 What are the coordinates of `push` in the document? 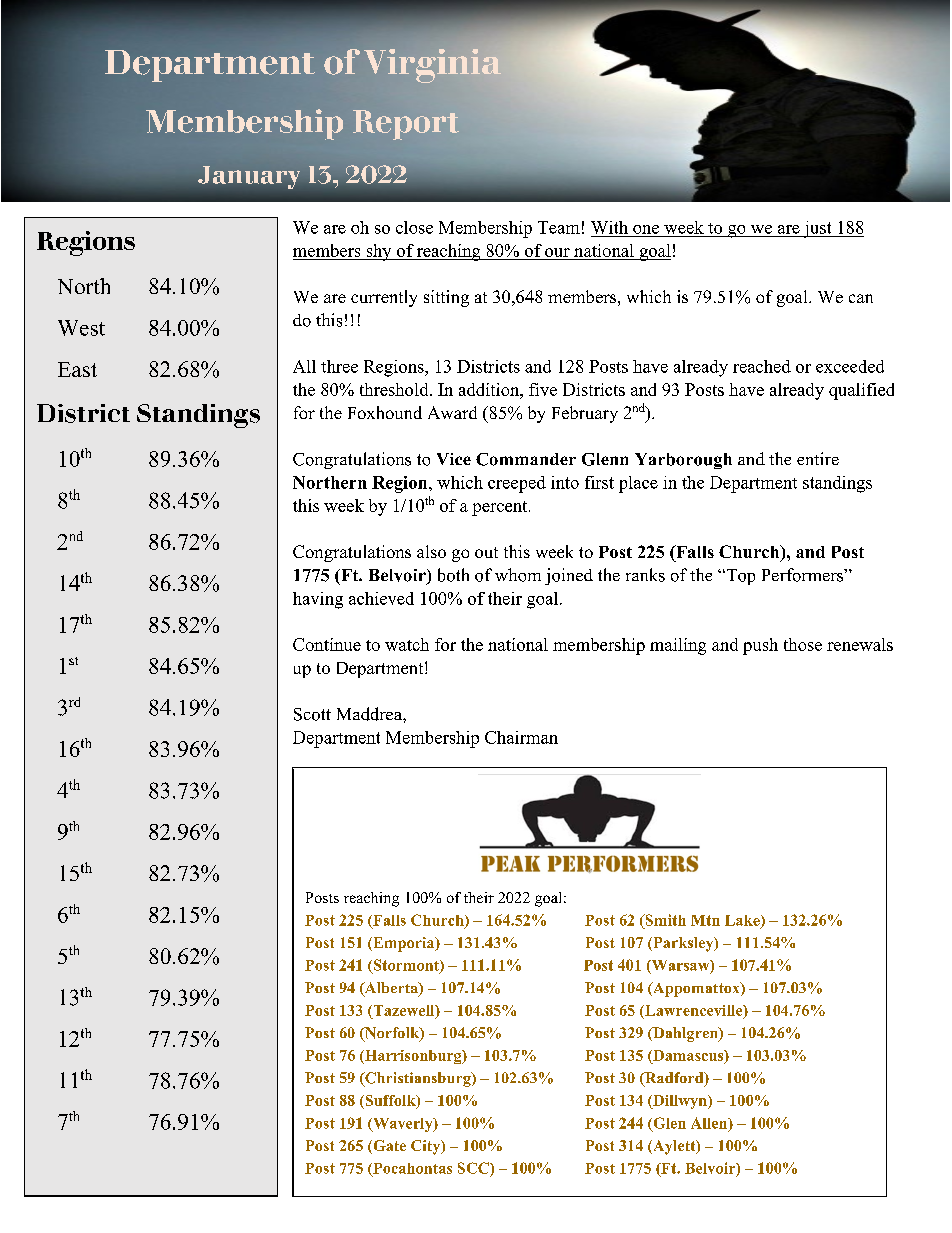 It's located at (760, 646).
